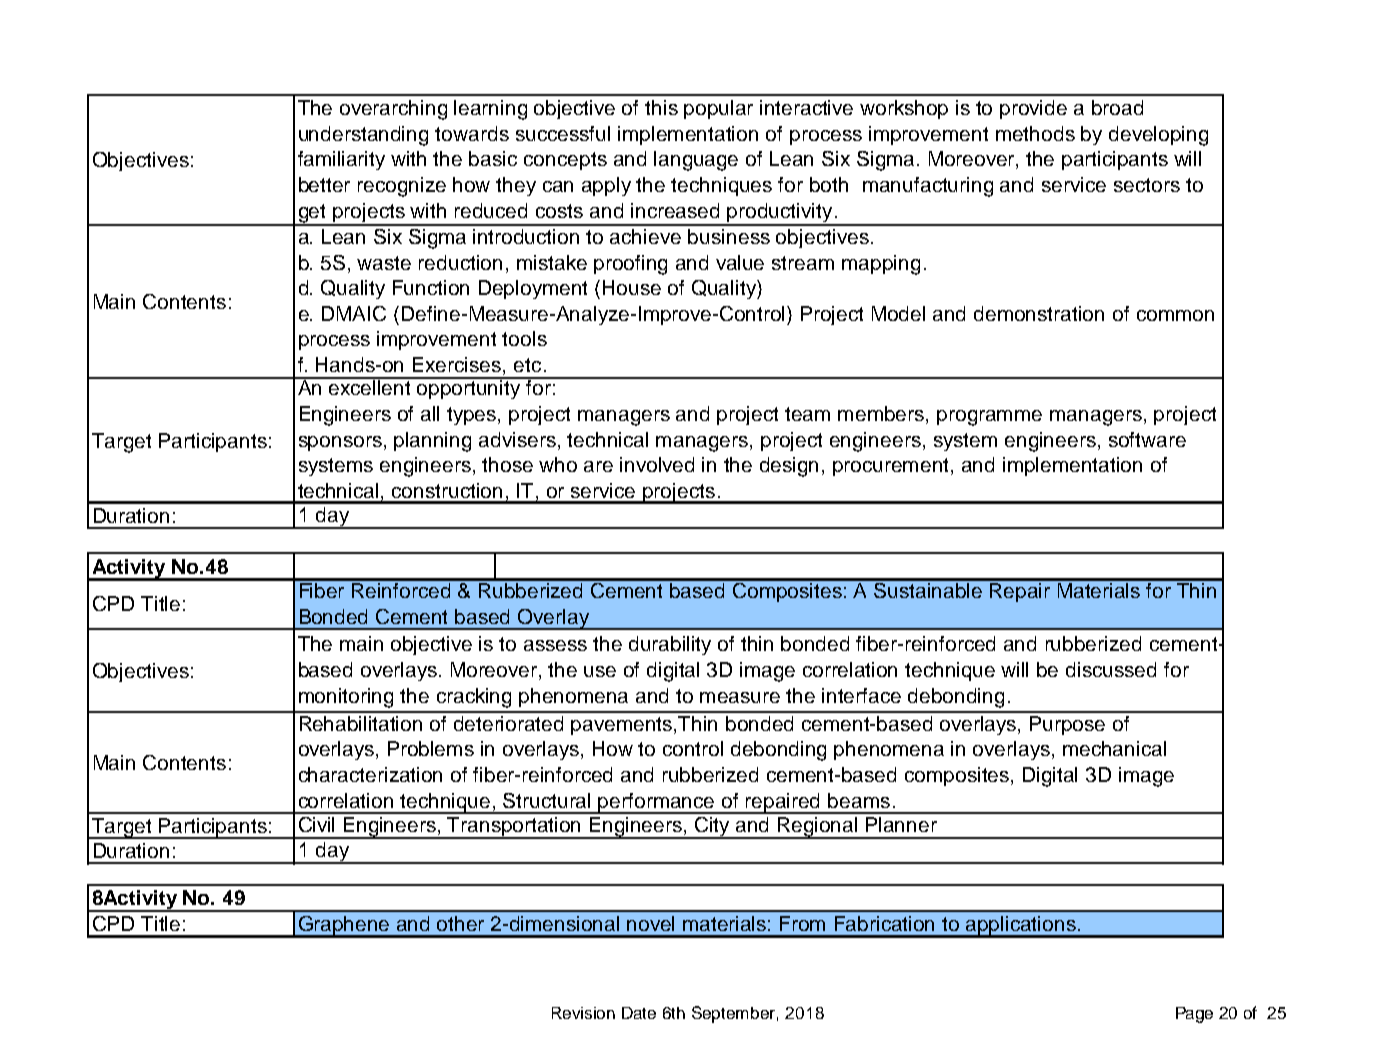 The width and height of the screenshot is (1376, 1063). I want to click on towards, so click(472, 133).
